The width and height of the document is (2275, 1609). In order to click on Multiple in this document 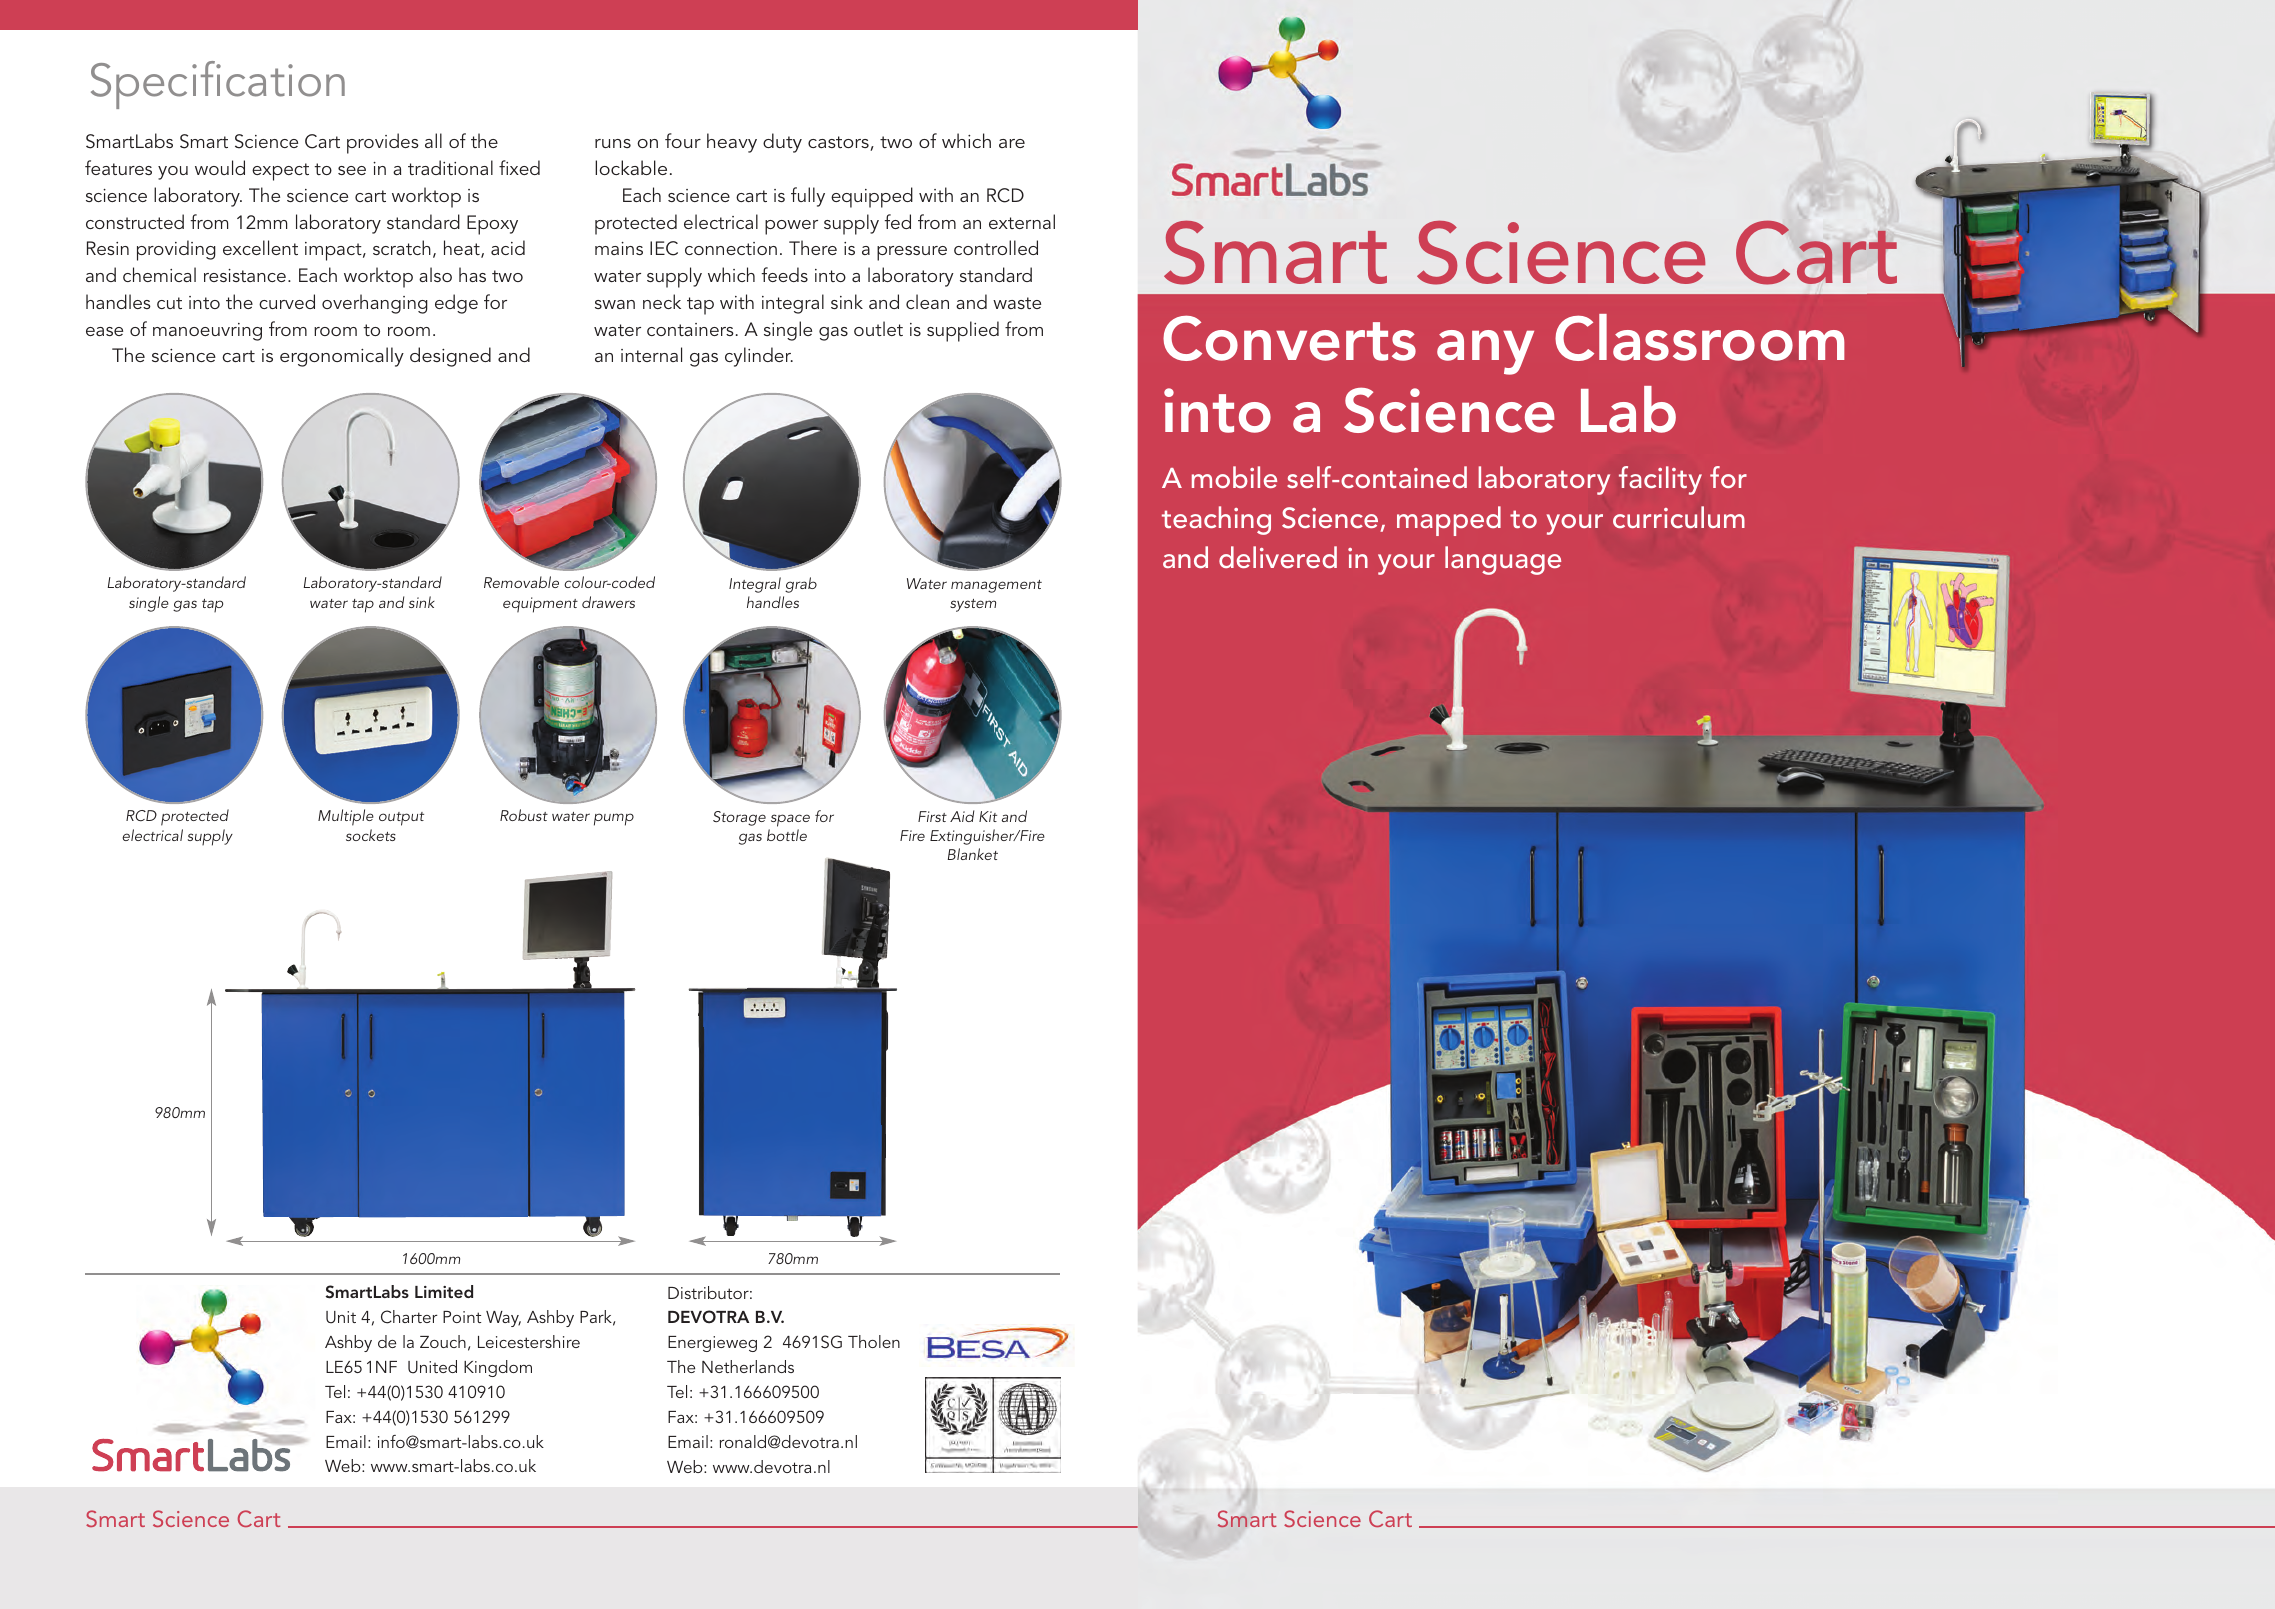, I will do `click(346, 817)`.
